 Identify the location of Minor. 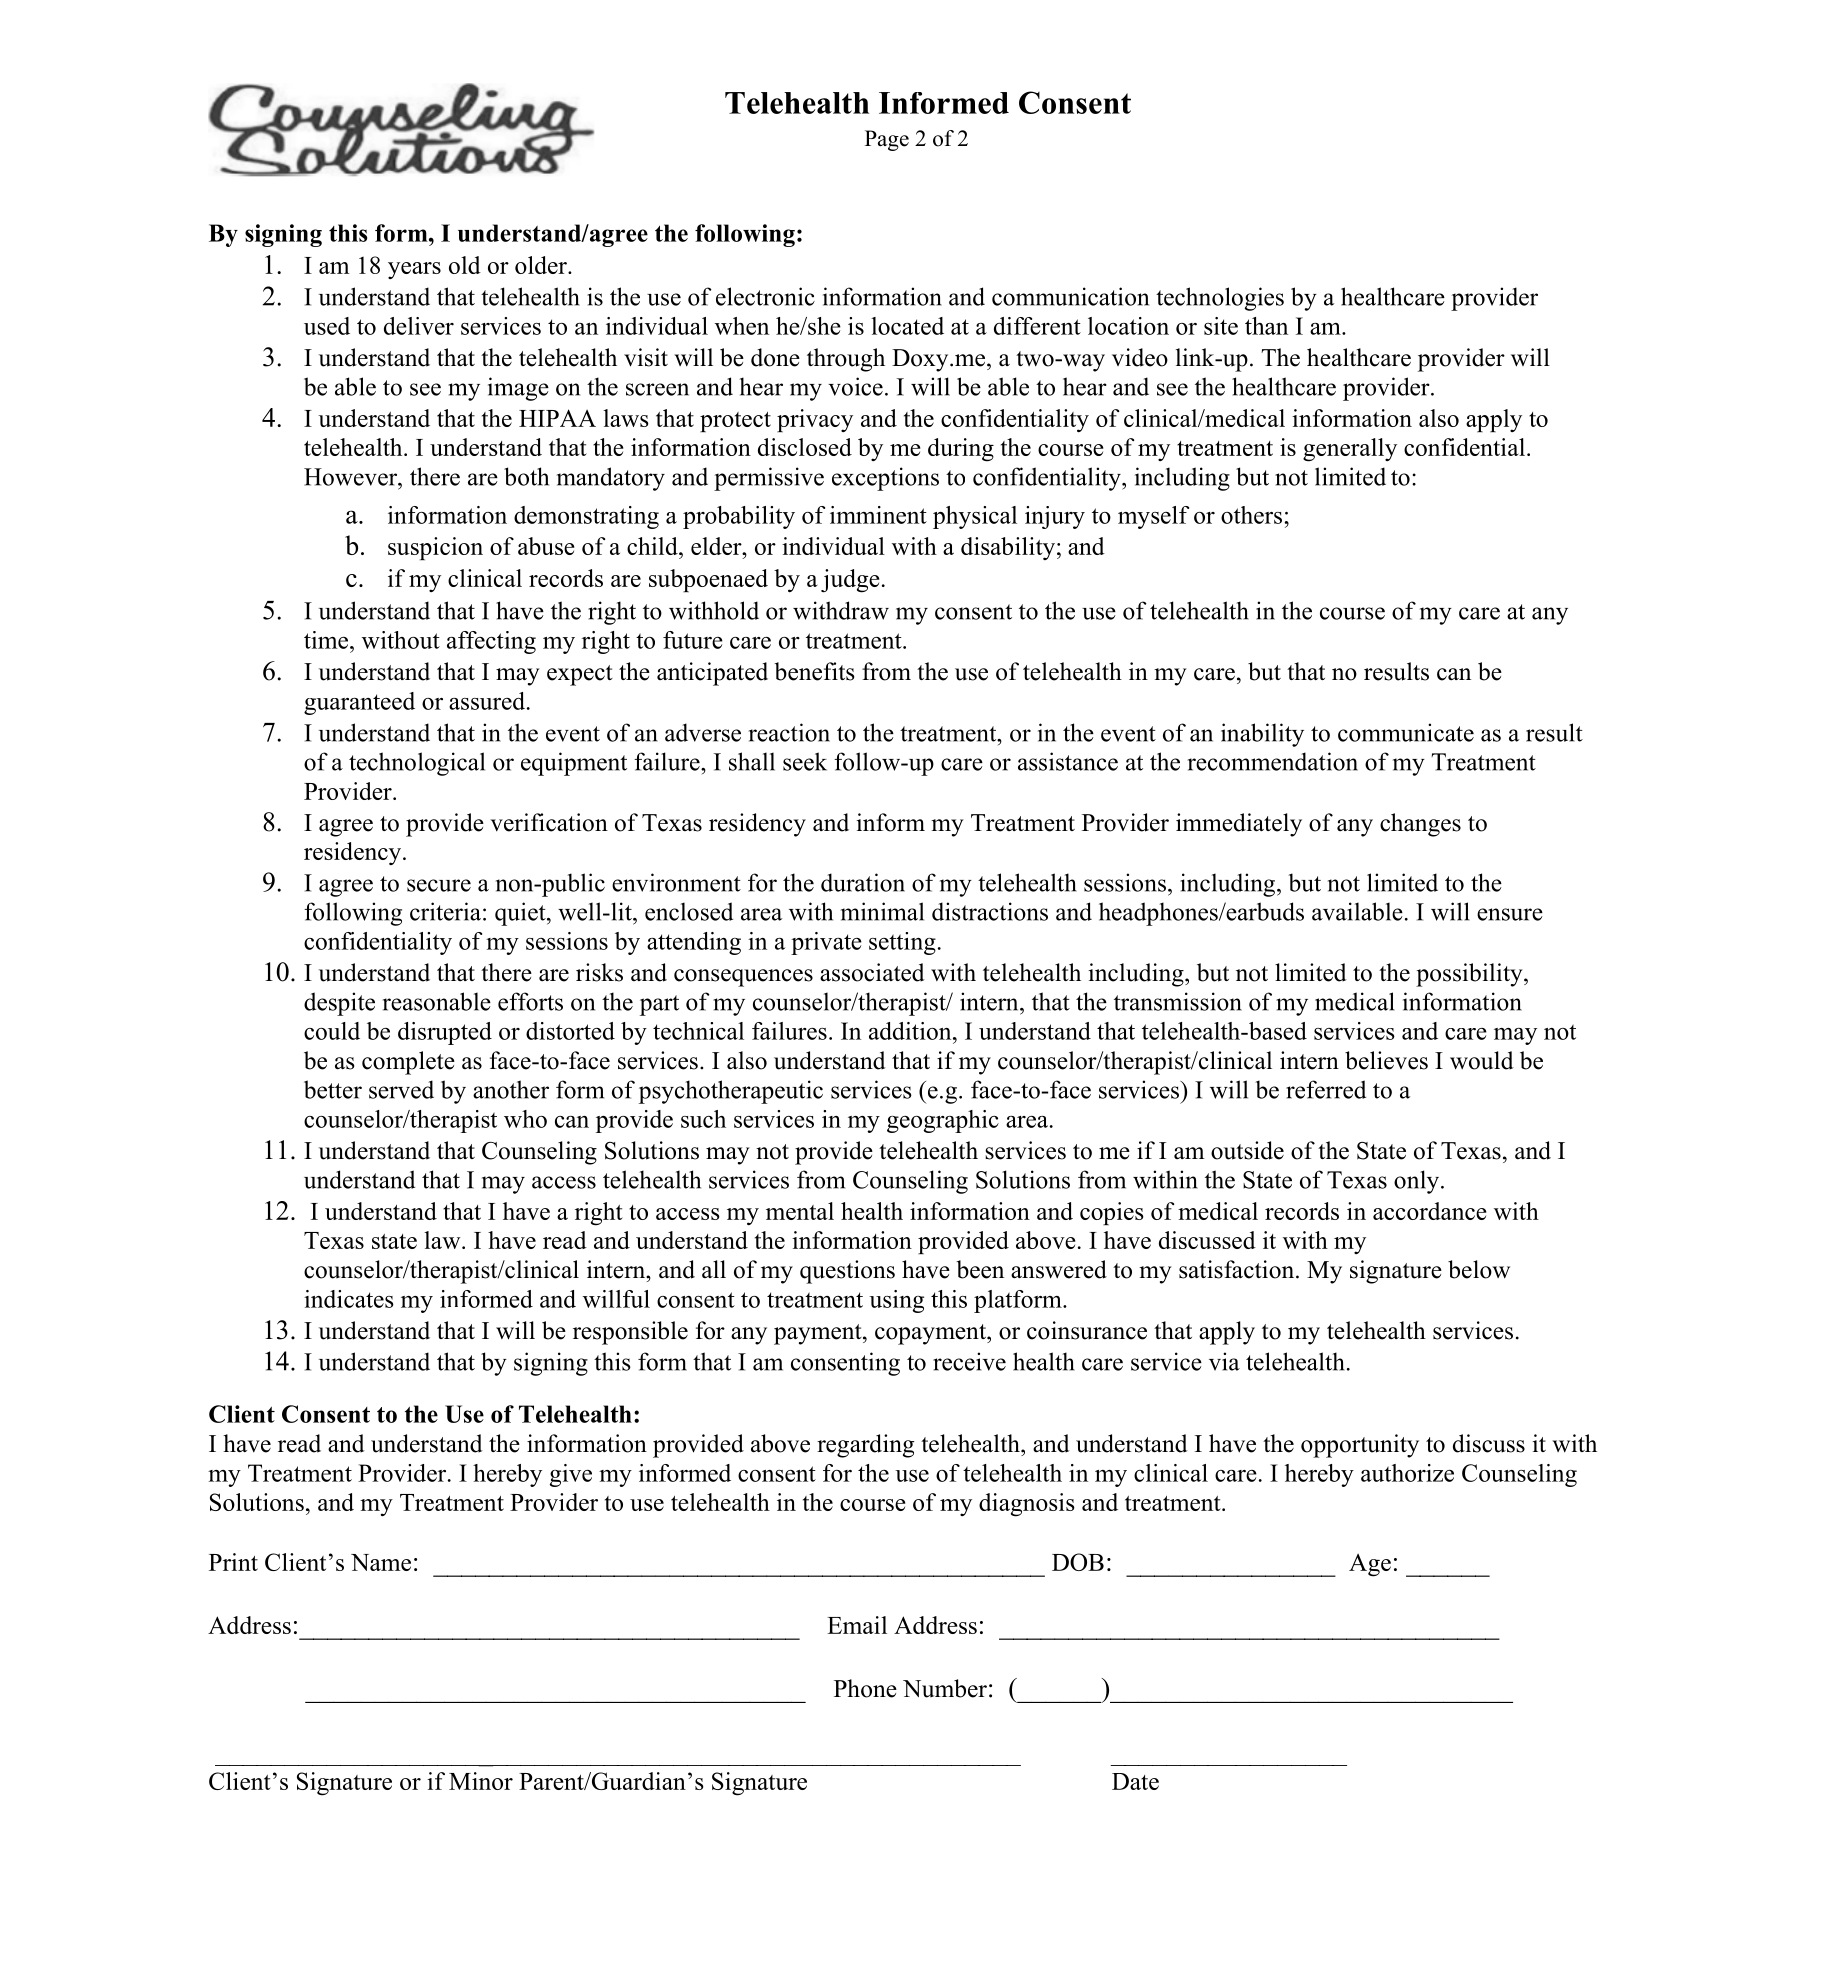
(481, 1781).
